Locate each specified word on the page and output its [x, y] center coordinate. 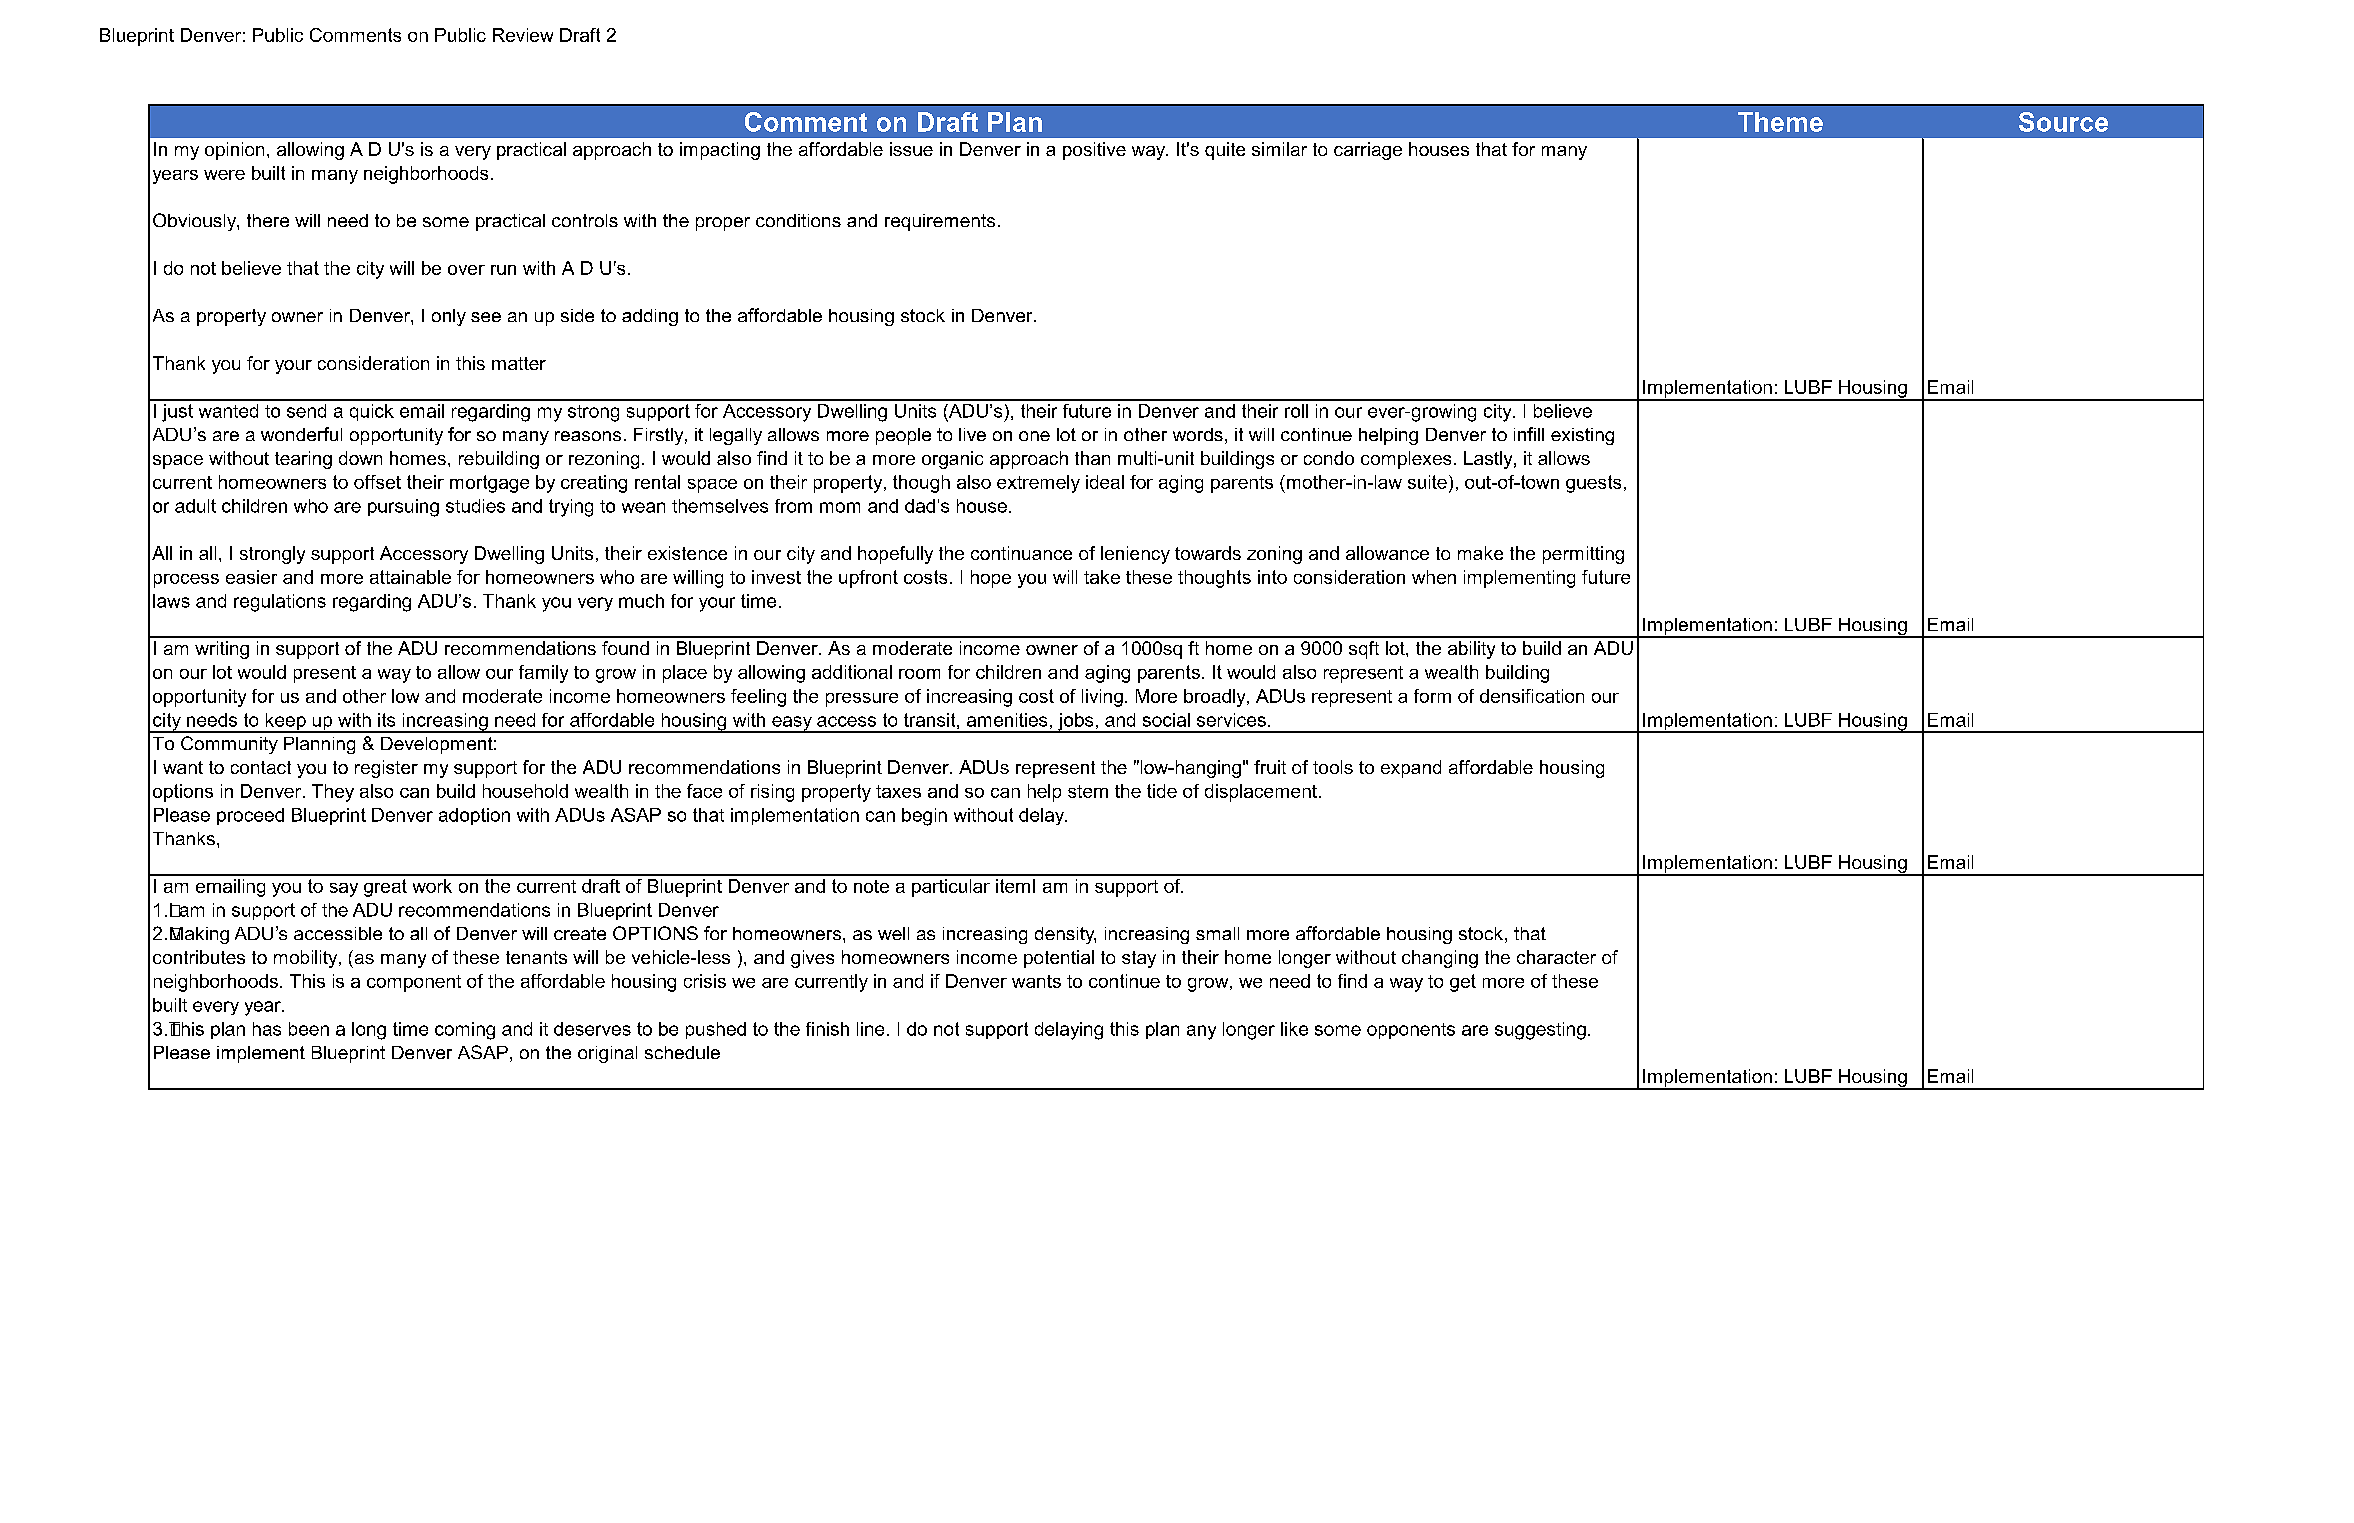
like [1294, 1029]
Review [523, 35]
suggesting [1540, 1031]
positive [1094, 151]
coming [465, 1031]
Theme [1780, 122]
